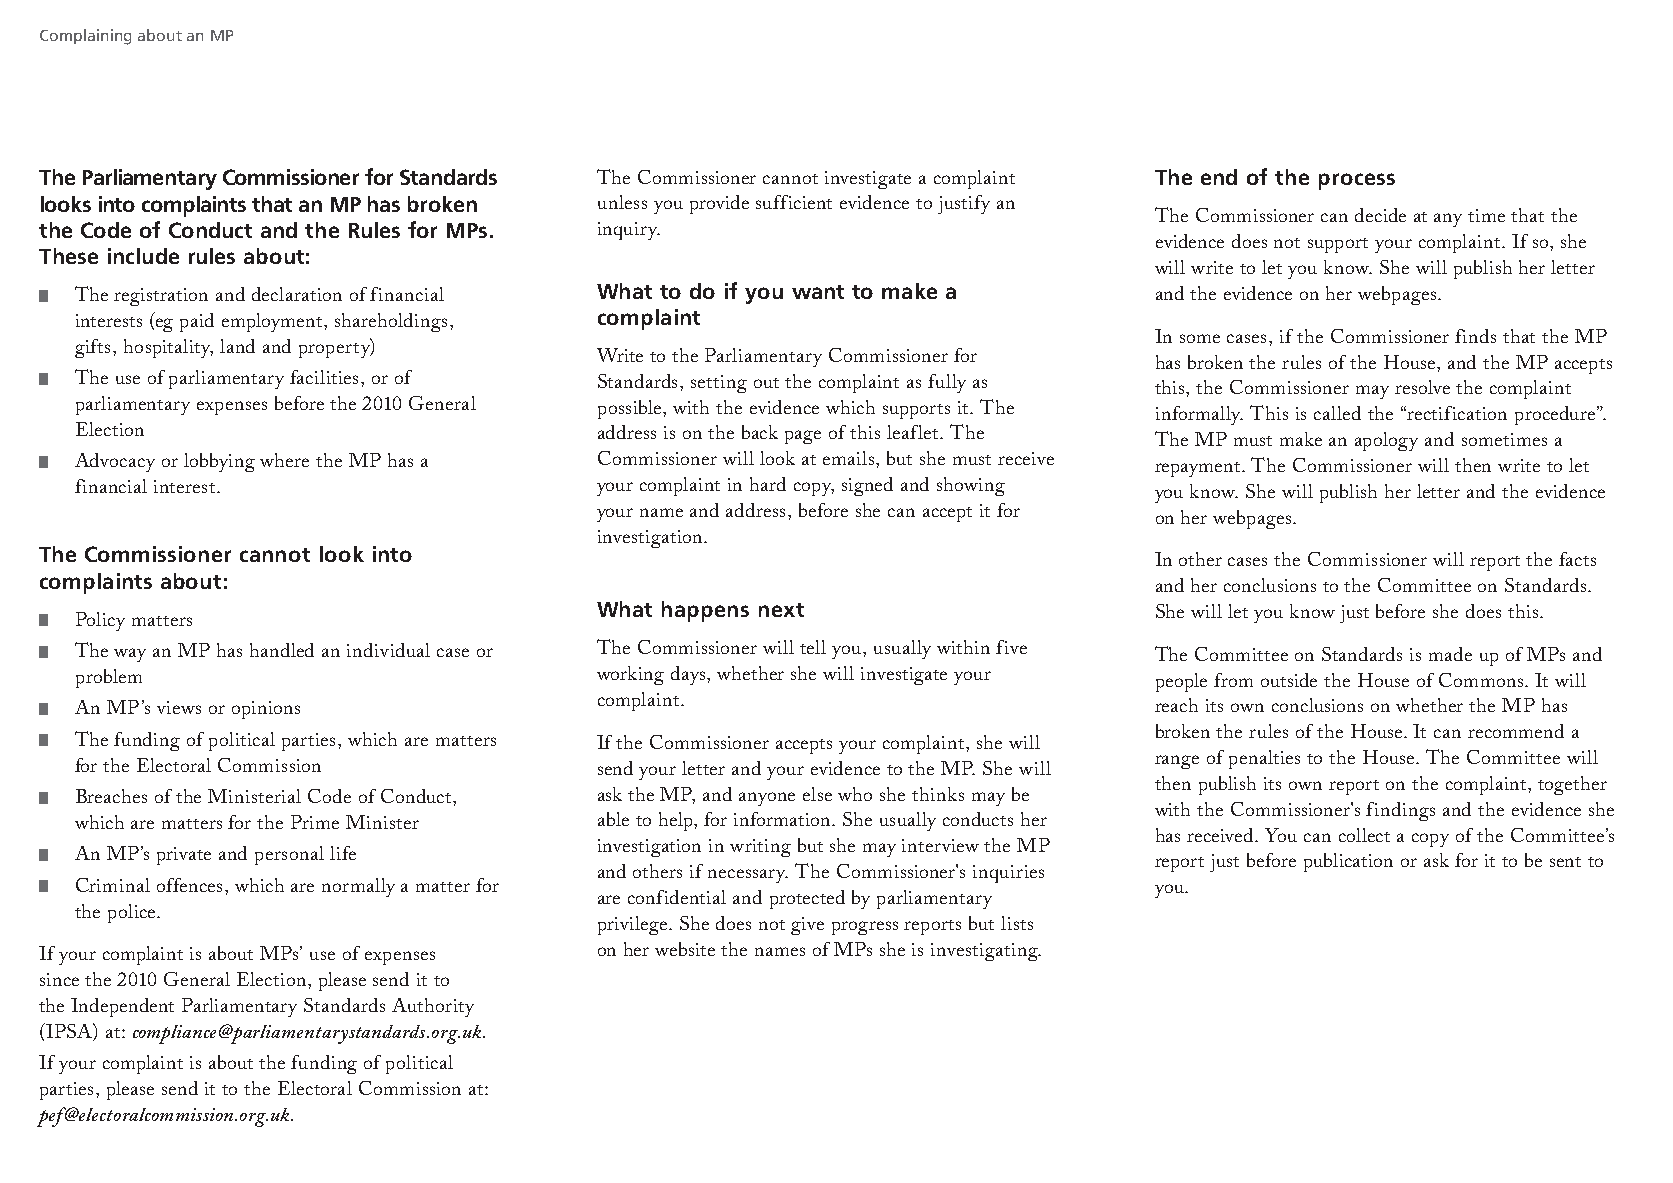  I want to click on website, so click(685, 949).
